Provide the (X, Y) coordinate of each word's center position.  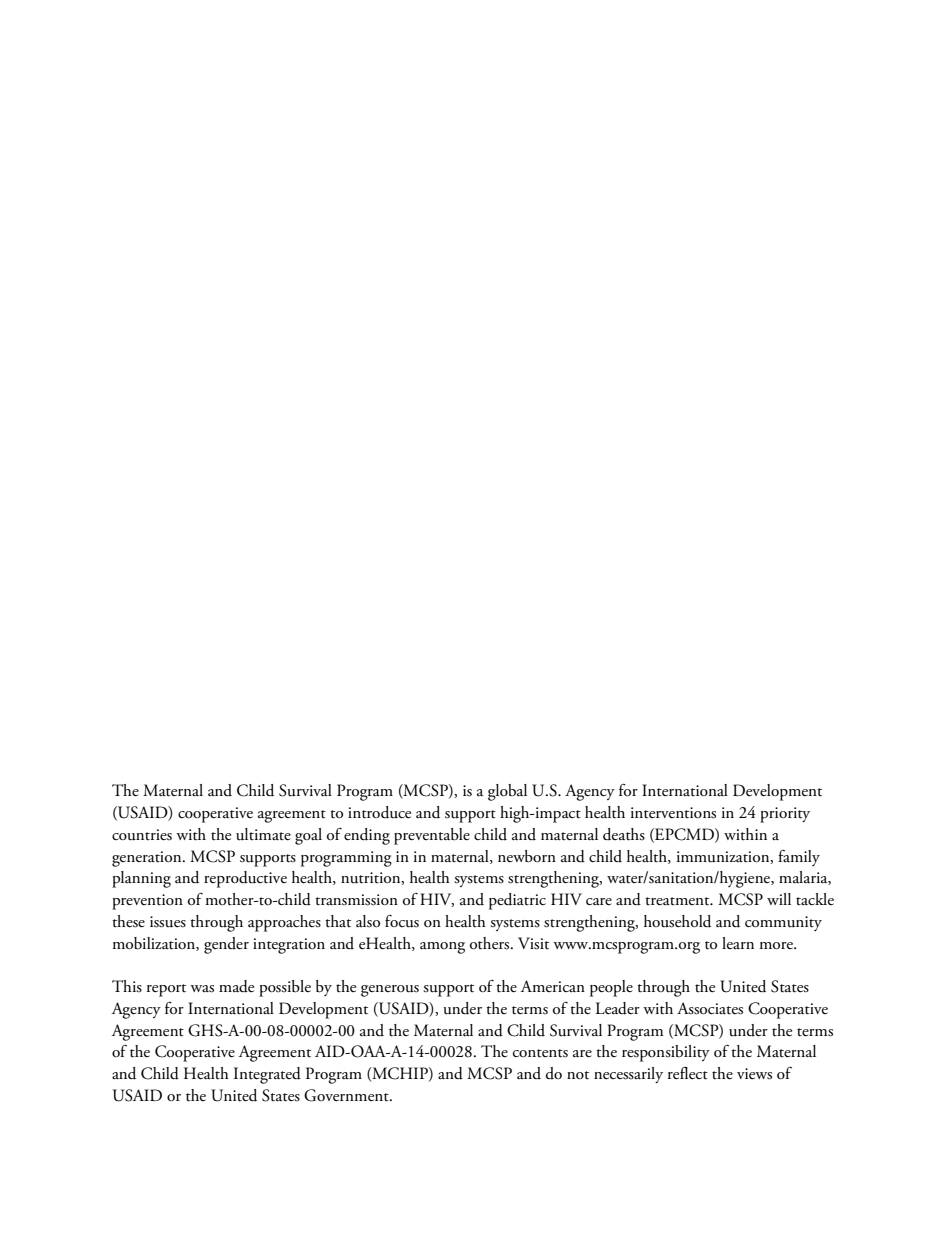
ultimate (263, 834)
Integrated (267, 1075)
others (491, 943)
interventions (673, 813)
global (507, 792)
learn (738, 943)
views (754, 1074)
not (578, 1075)
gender (226, 945)
